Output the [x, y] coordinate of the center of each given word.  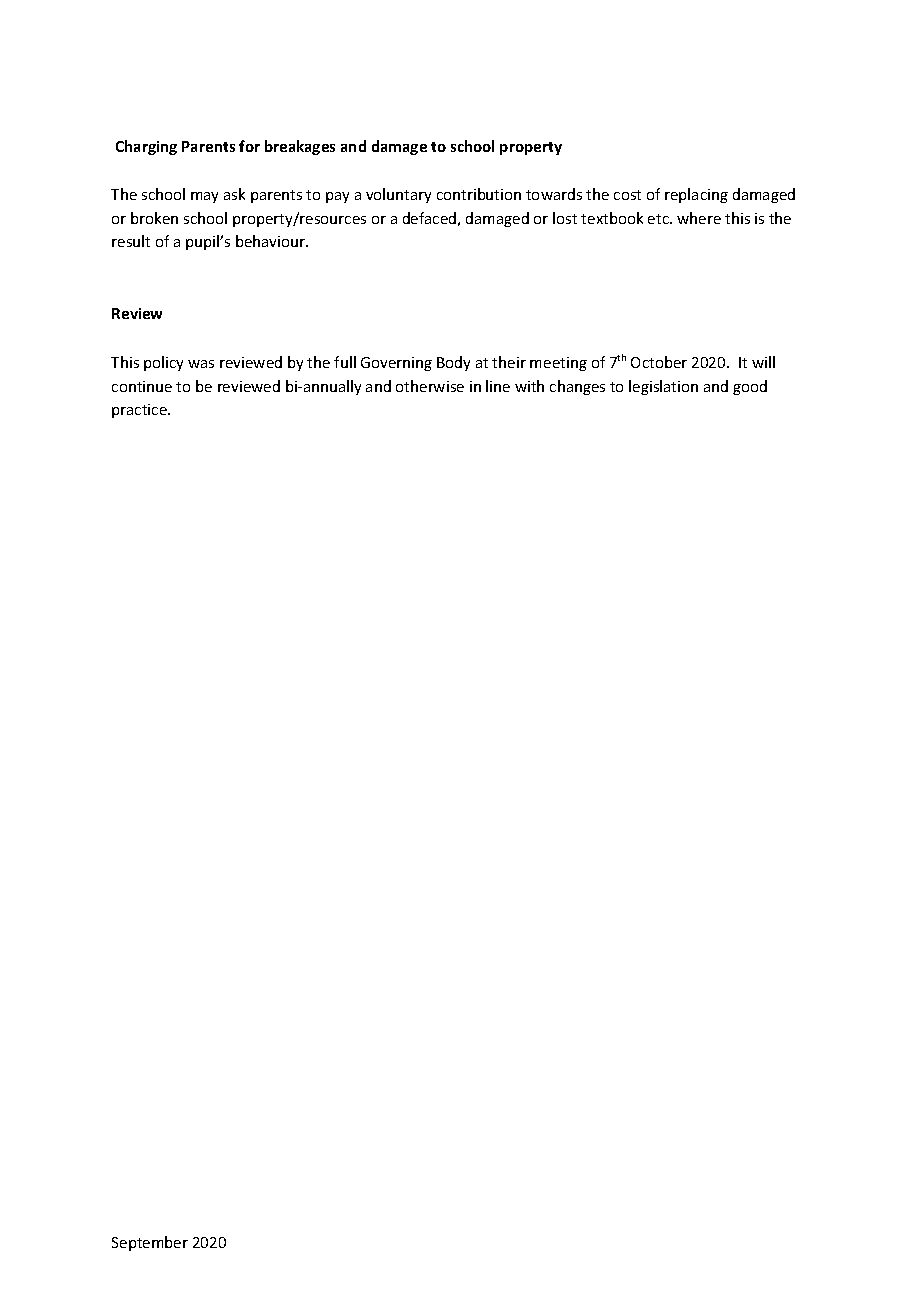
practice [140, 411]
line [498, 386]
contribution [479, 194]
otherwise [430, 386]
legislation [663, 387]
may [204, 197]
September [150, 1243]
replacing [696, 195]
